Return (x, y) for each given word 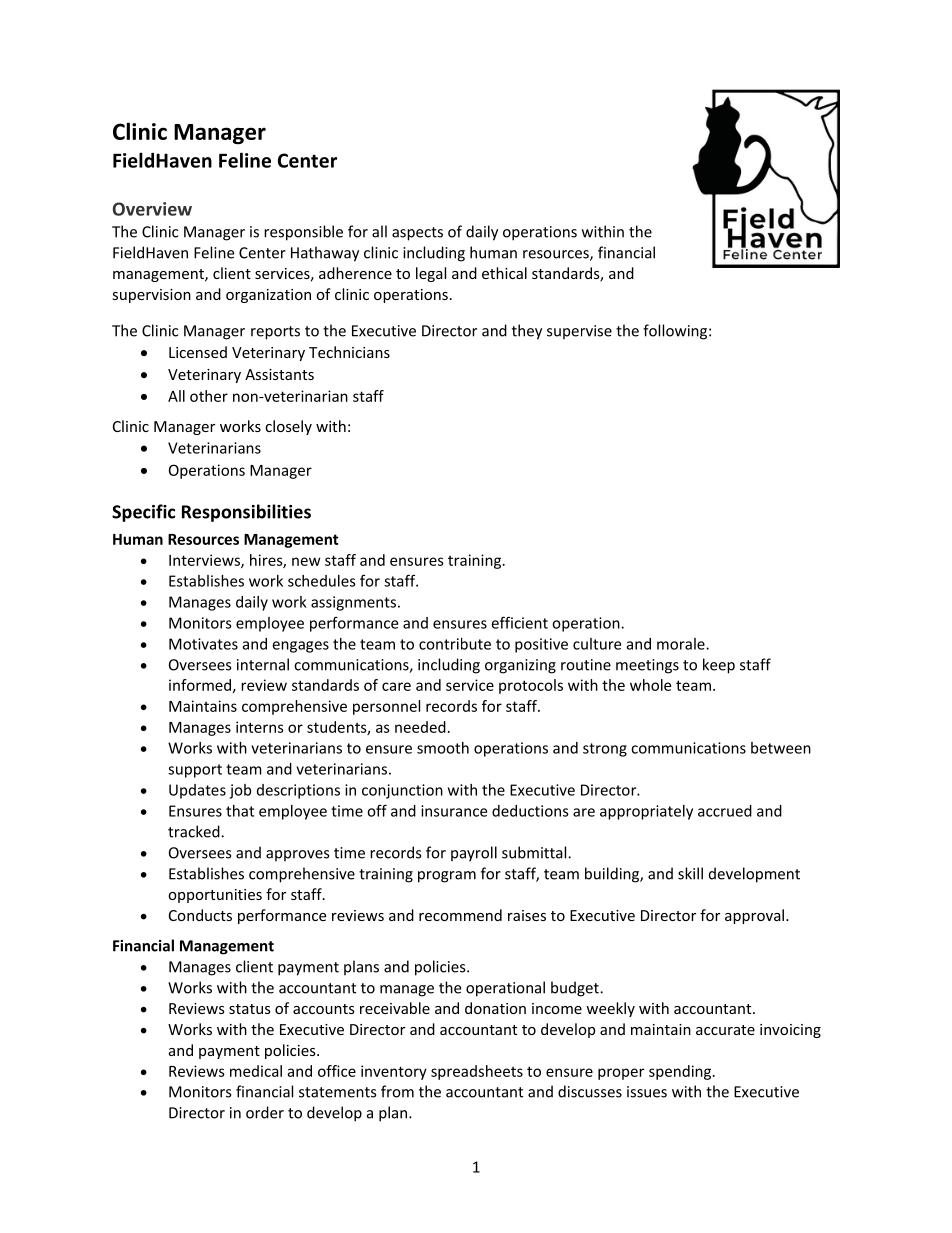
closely (288, 427)
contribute (455, 644)
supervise (579, 332)
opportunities (215, 896)
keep (719, 666)
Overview (152, 209)
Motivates (203, 644)
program (447, 877)
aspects (417, 234)
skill (690, 873)
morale (682, 644)
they (527, 332)
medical (256, 1071)
